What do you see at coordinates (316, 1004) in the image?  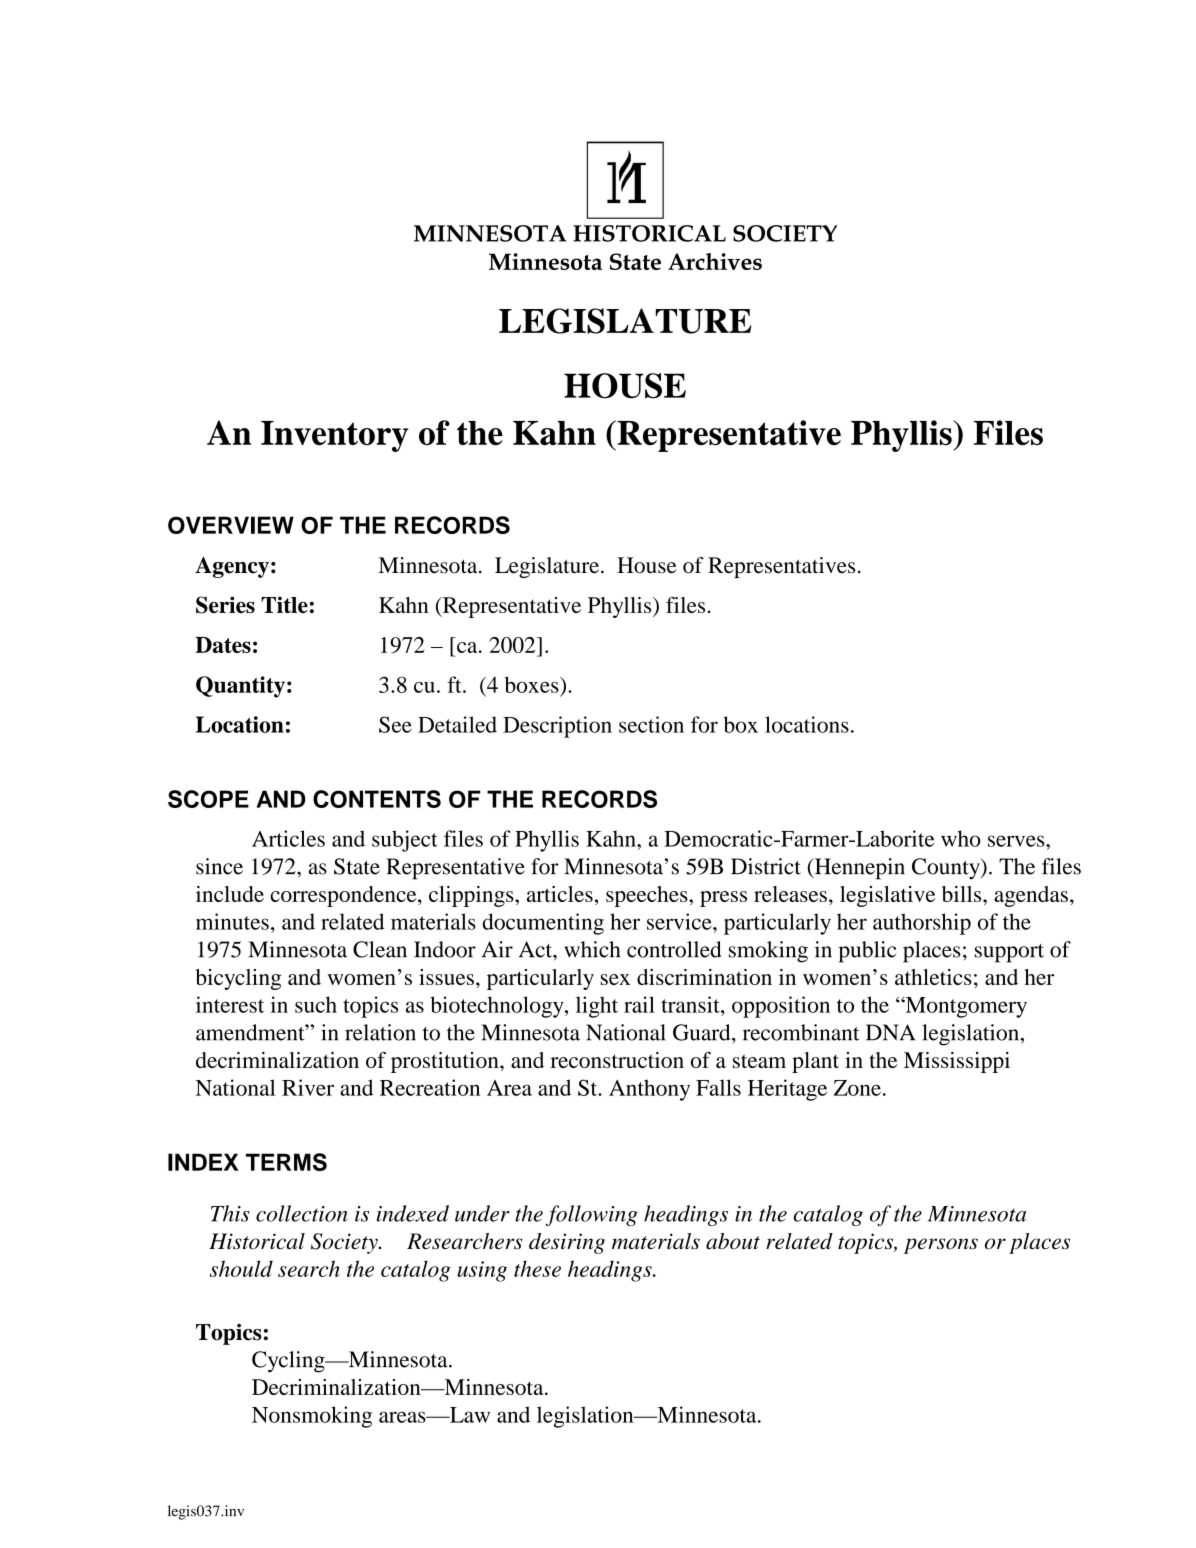 I see `such` at bounding box center [316, 1004].
